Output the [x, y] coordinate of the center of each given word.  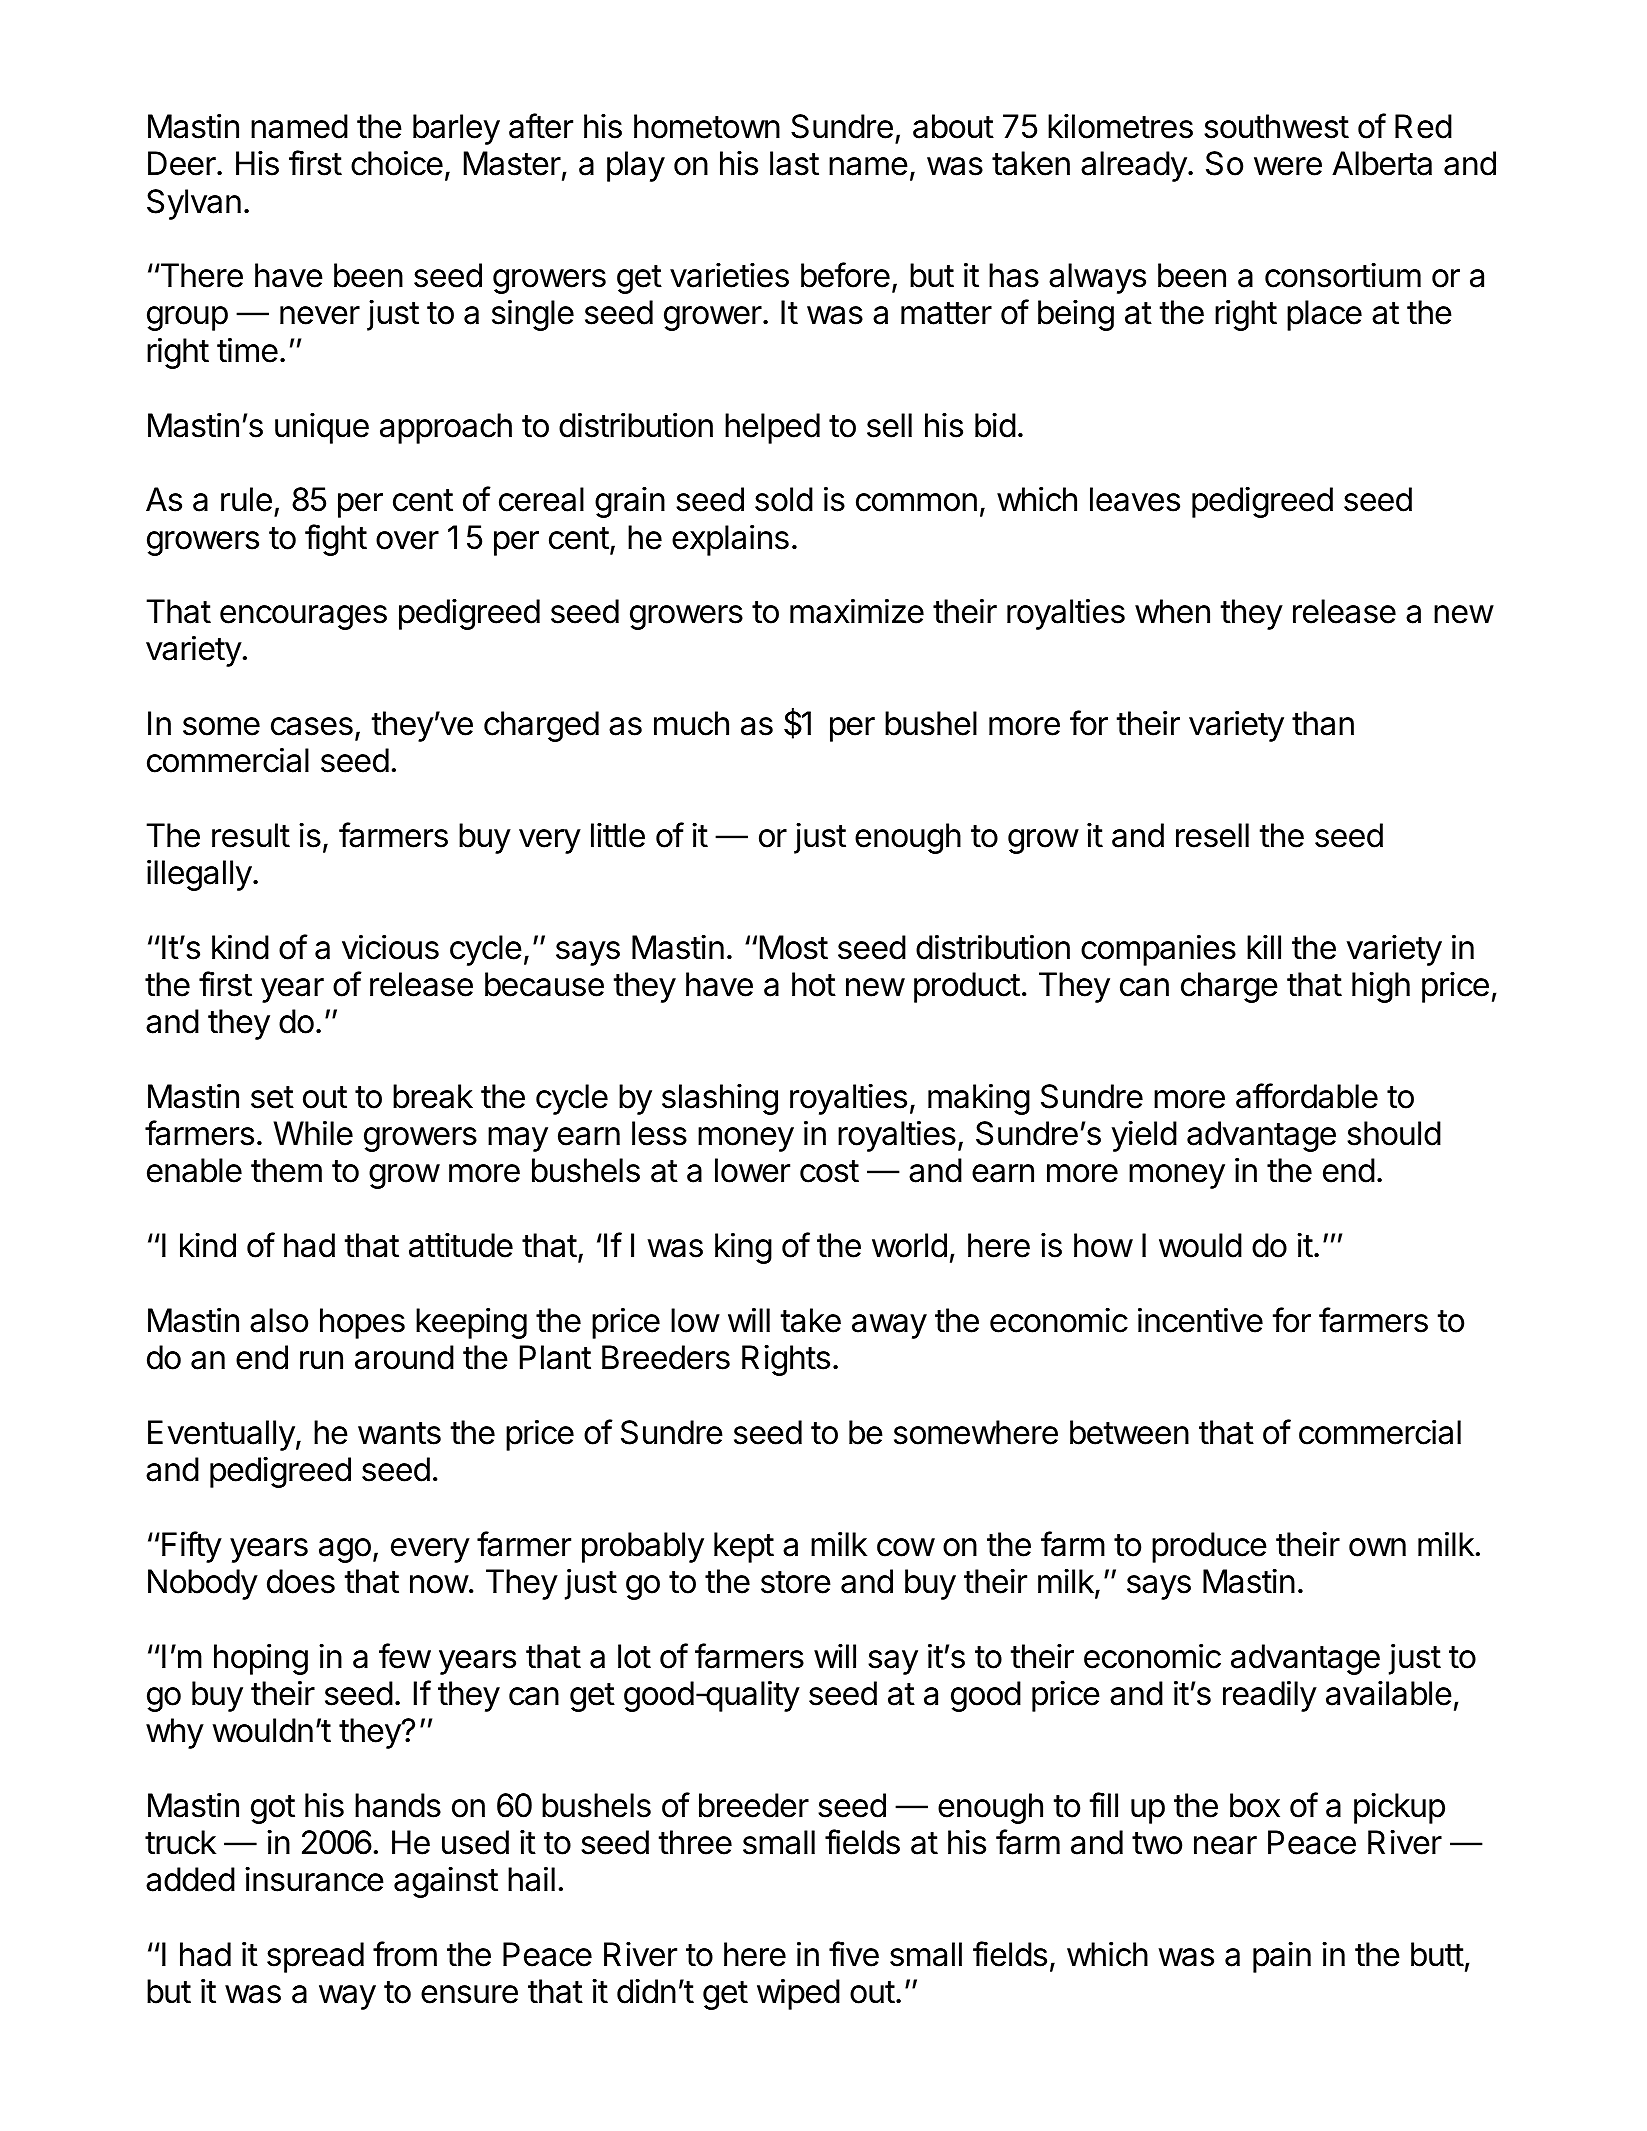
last [794, 163]
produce [1209, 1547]
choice [397, 163]
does [301, 1581]
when [1172, 611]
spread [315, 1957]
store [796, 1582]
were [1288, 166]
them [286, 1170]
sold [784, 499]
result [251, 835]
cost [829, 1171]
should [1394, 1133]
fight [336, 540]
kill [1264, 946]
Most [794, 947]
